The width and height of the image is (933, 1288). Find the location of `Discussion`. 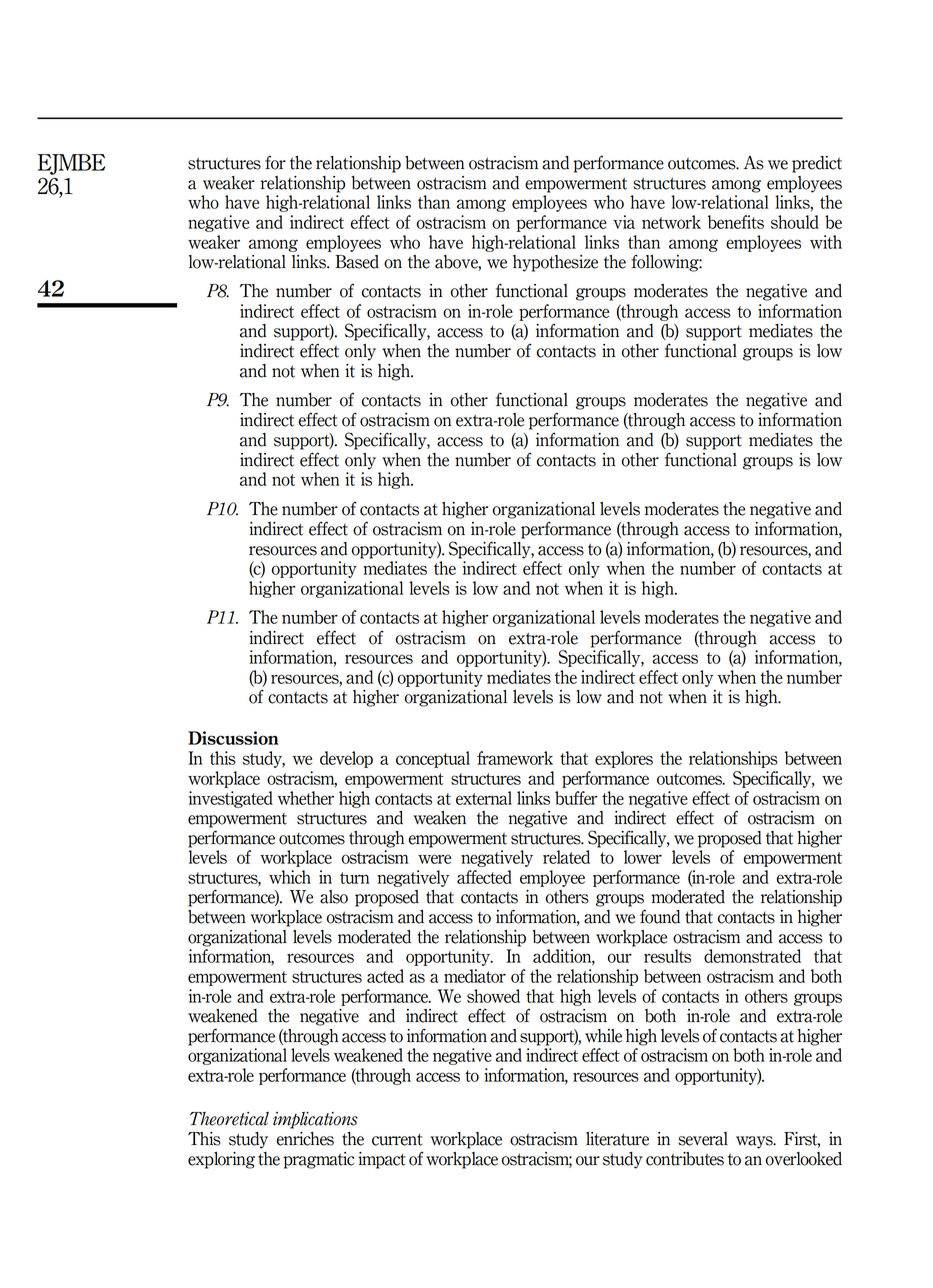

Discussion is located at coordinates (233, 738).
